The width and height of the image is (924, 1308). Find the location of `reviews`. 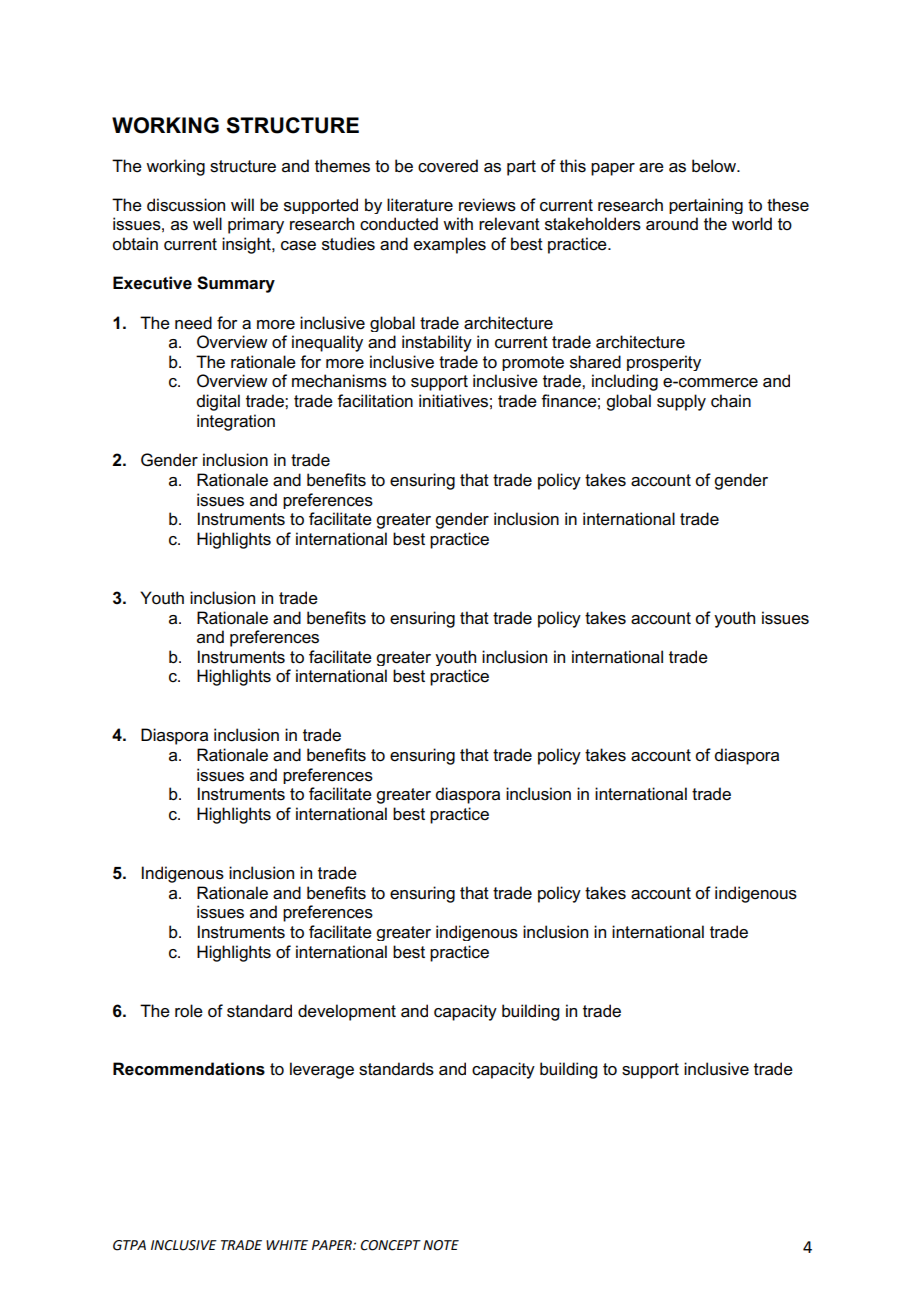

reviews is located at coordinates (487, 205).
